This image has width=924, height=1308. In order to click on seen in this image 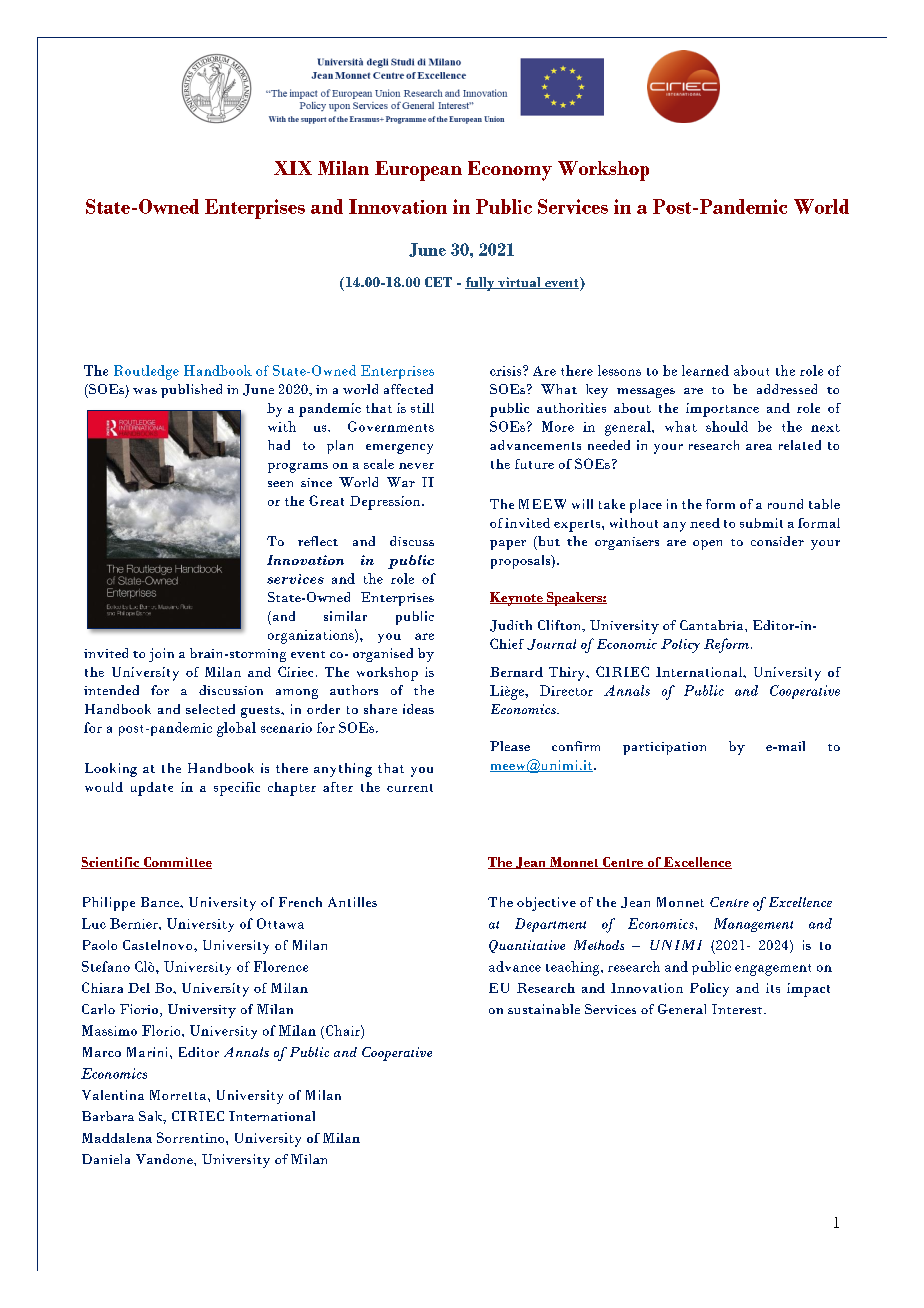, I will do `click(280, 484)`.
